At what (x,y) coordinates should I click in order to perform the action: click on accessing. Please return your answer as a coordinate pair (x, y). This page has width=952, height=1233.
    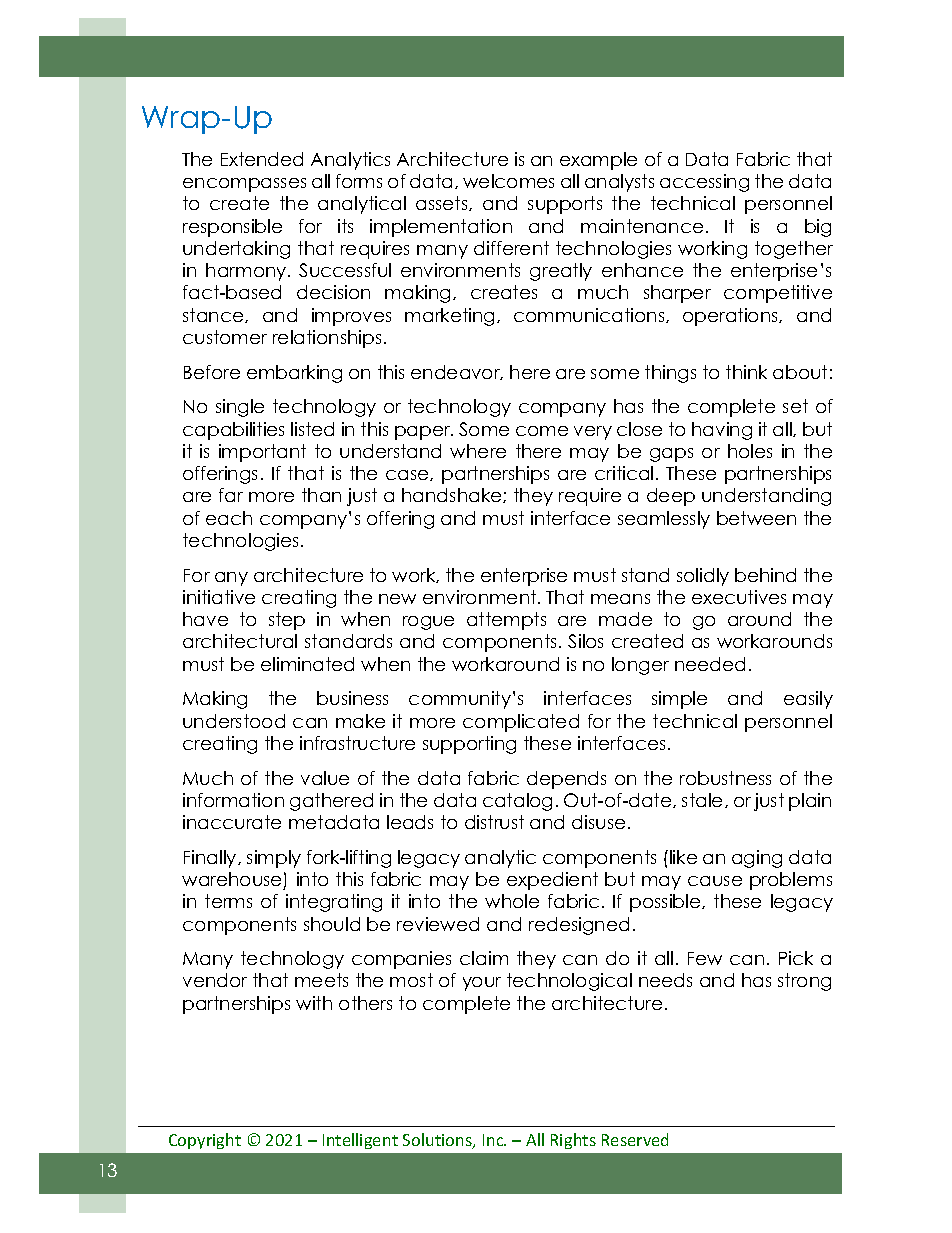
    Looking at the image, I should click on (704, 183).
